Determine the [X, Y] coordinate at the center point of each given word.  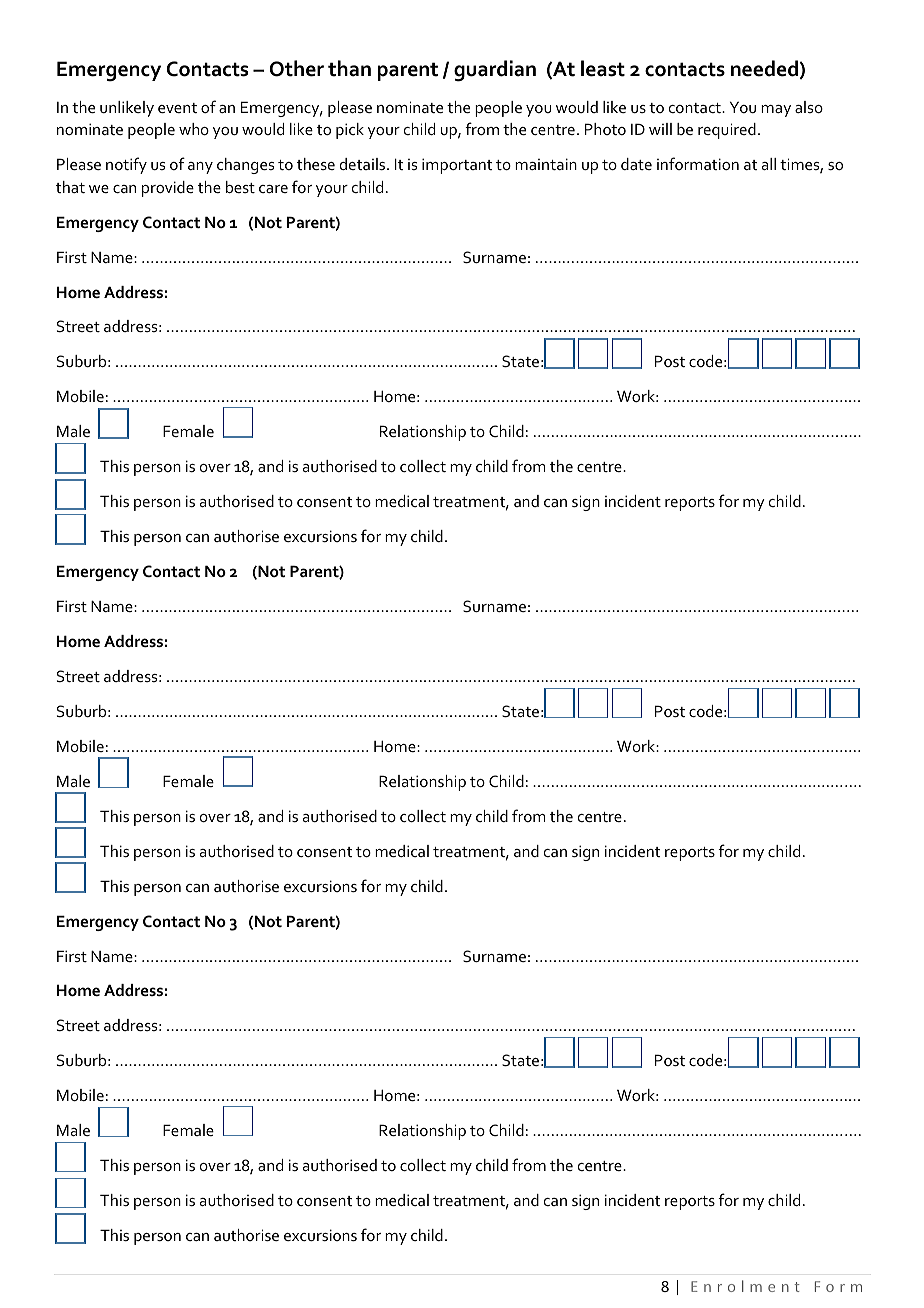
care [273, 189]
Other [297, 68]
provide [168, 189]
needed [764, 68]
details [364, 164]
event [177, 108]
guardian [495, 71]
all [769, 164]
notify [126, 165]
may [776, 111]
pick [350, 131]
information [698, 163]
